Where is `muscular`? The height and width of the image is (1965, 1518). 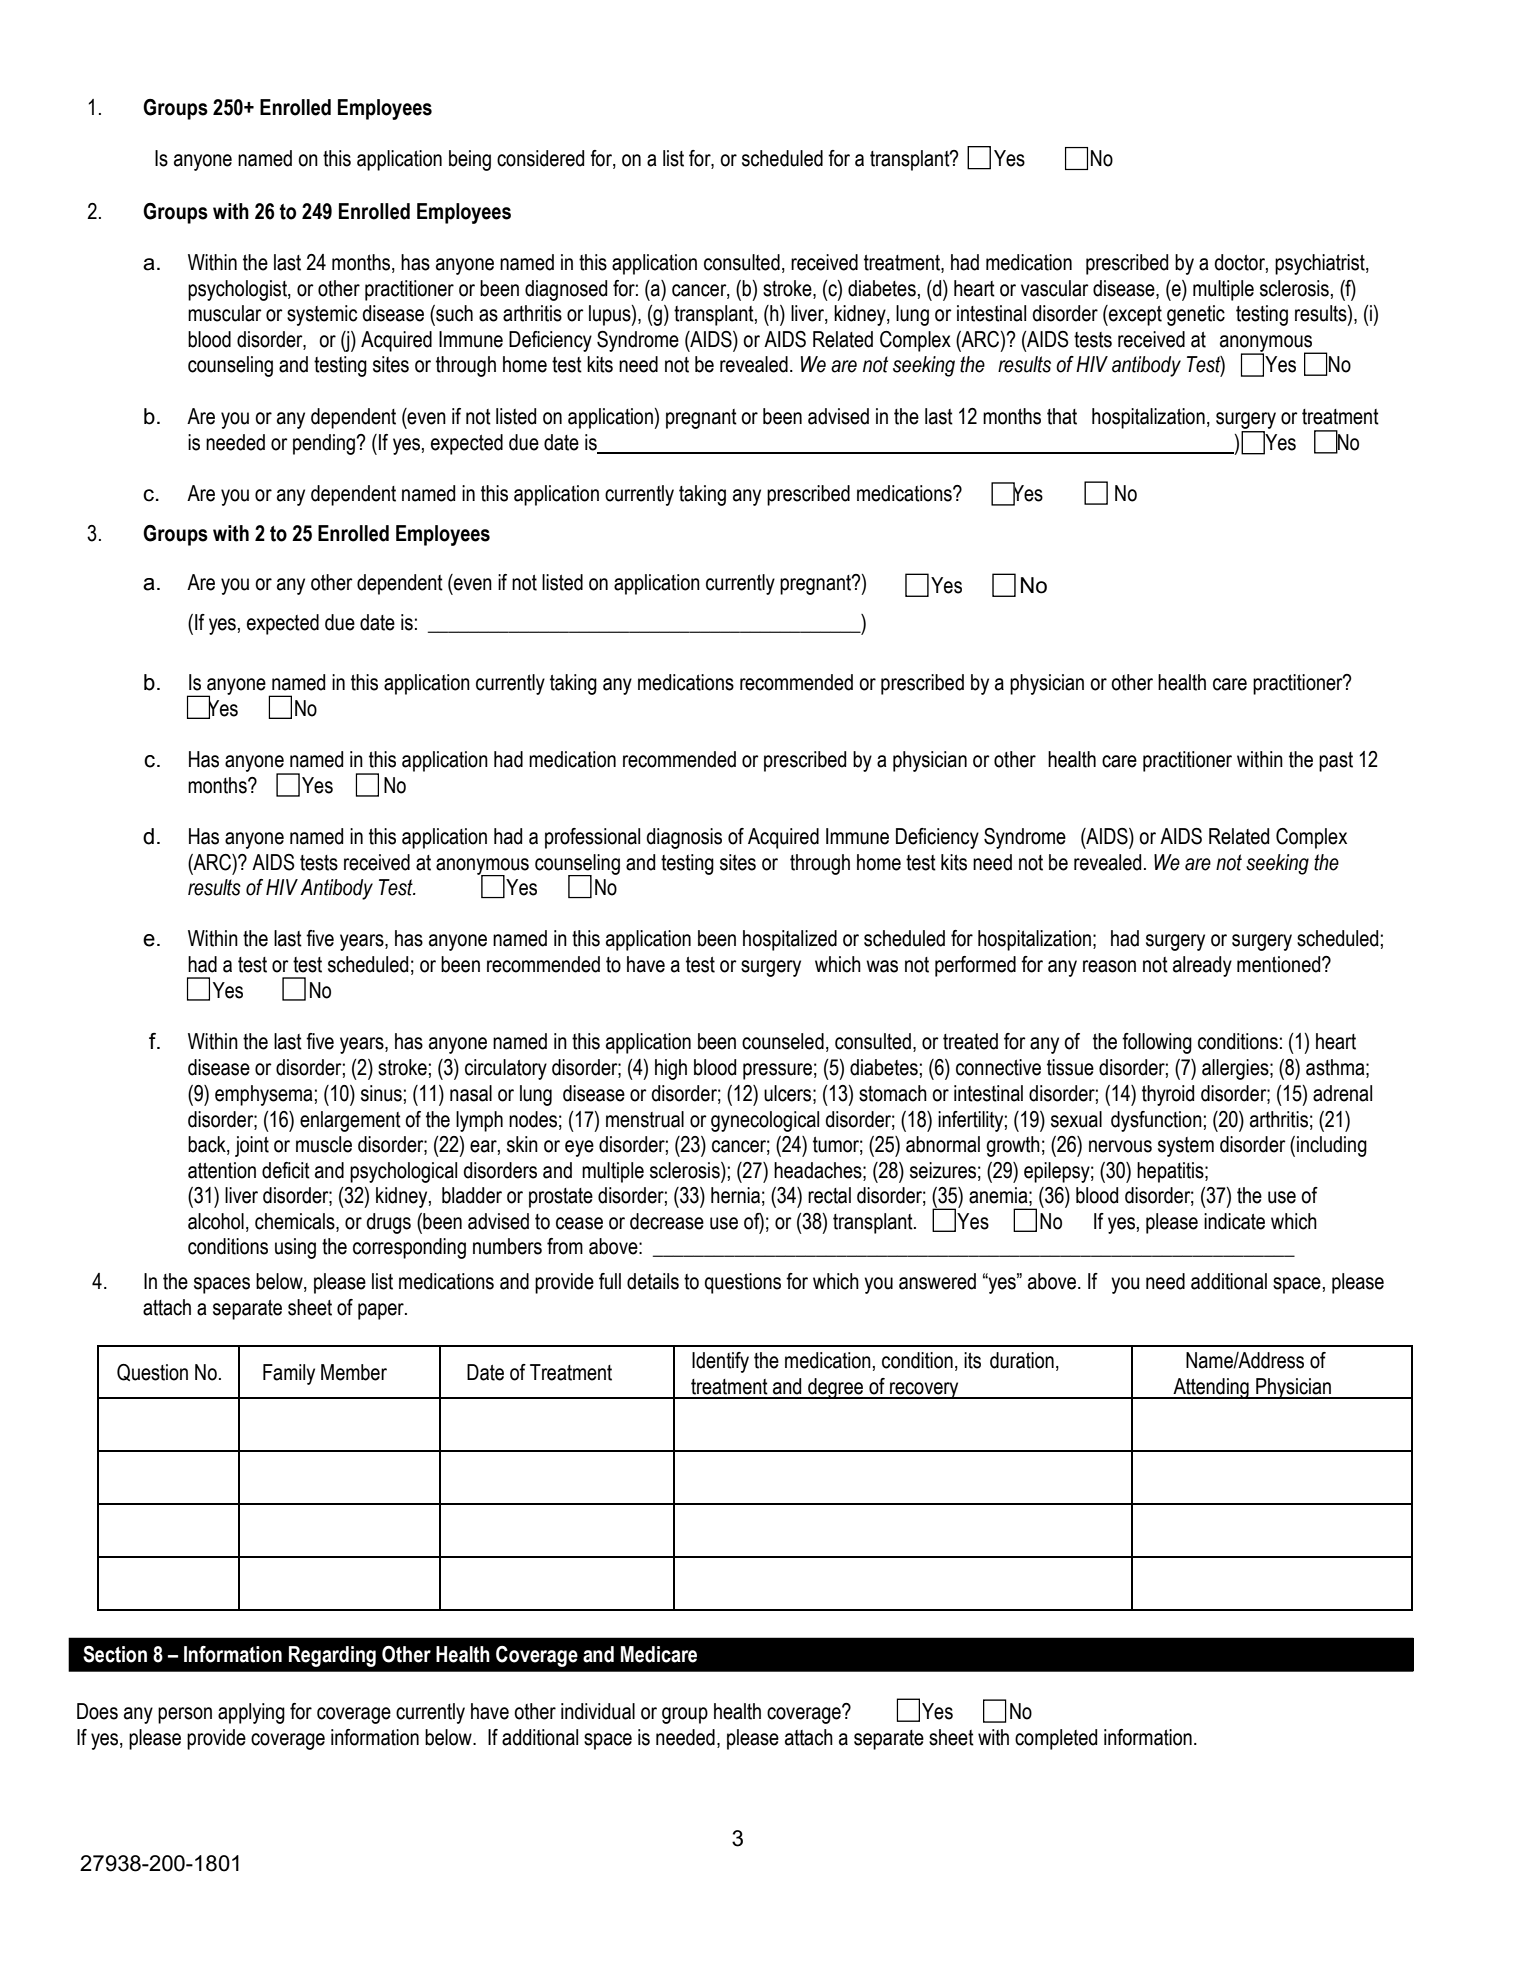
muscular is located at coordinates (225, 313).
